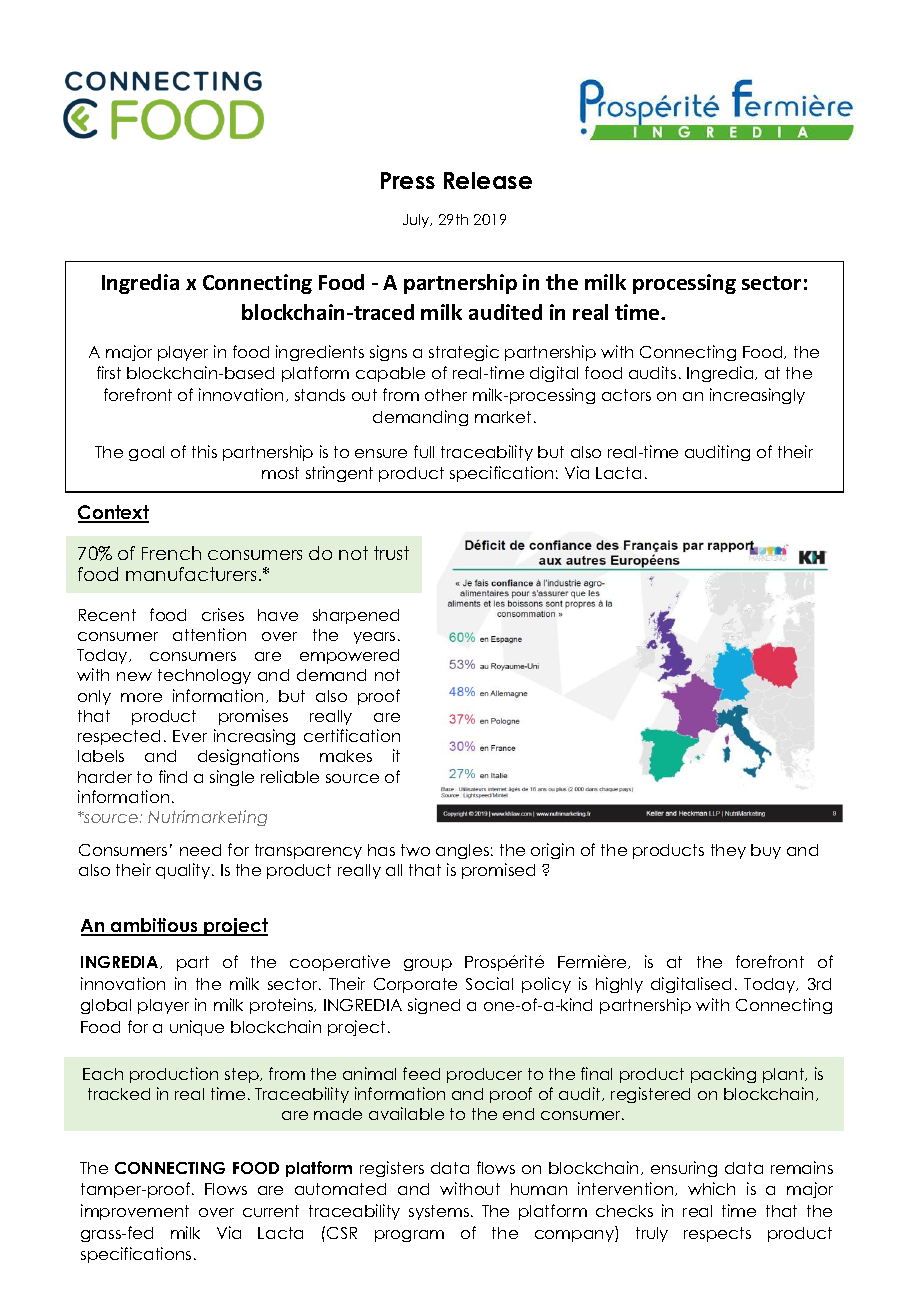 The width and height of the screenshot is (911, 1316). I want to click on Release, so click(488, 180).
